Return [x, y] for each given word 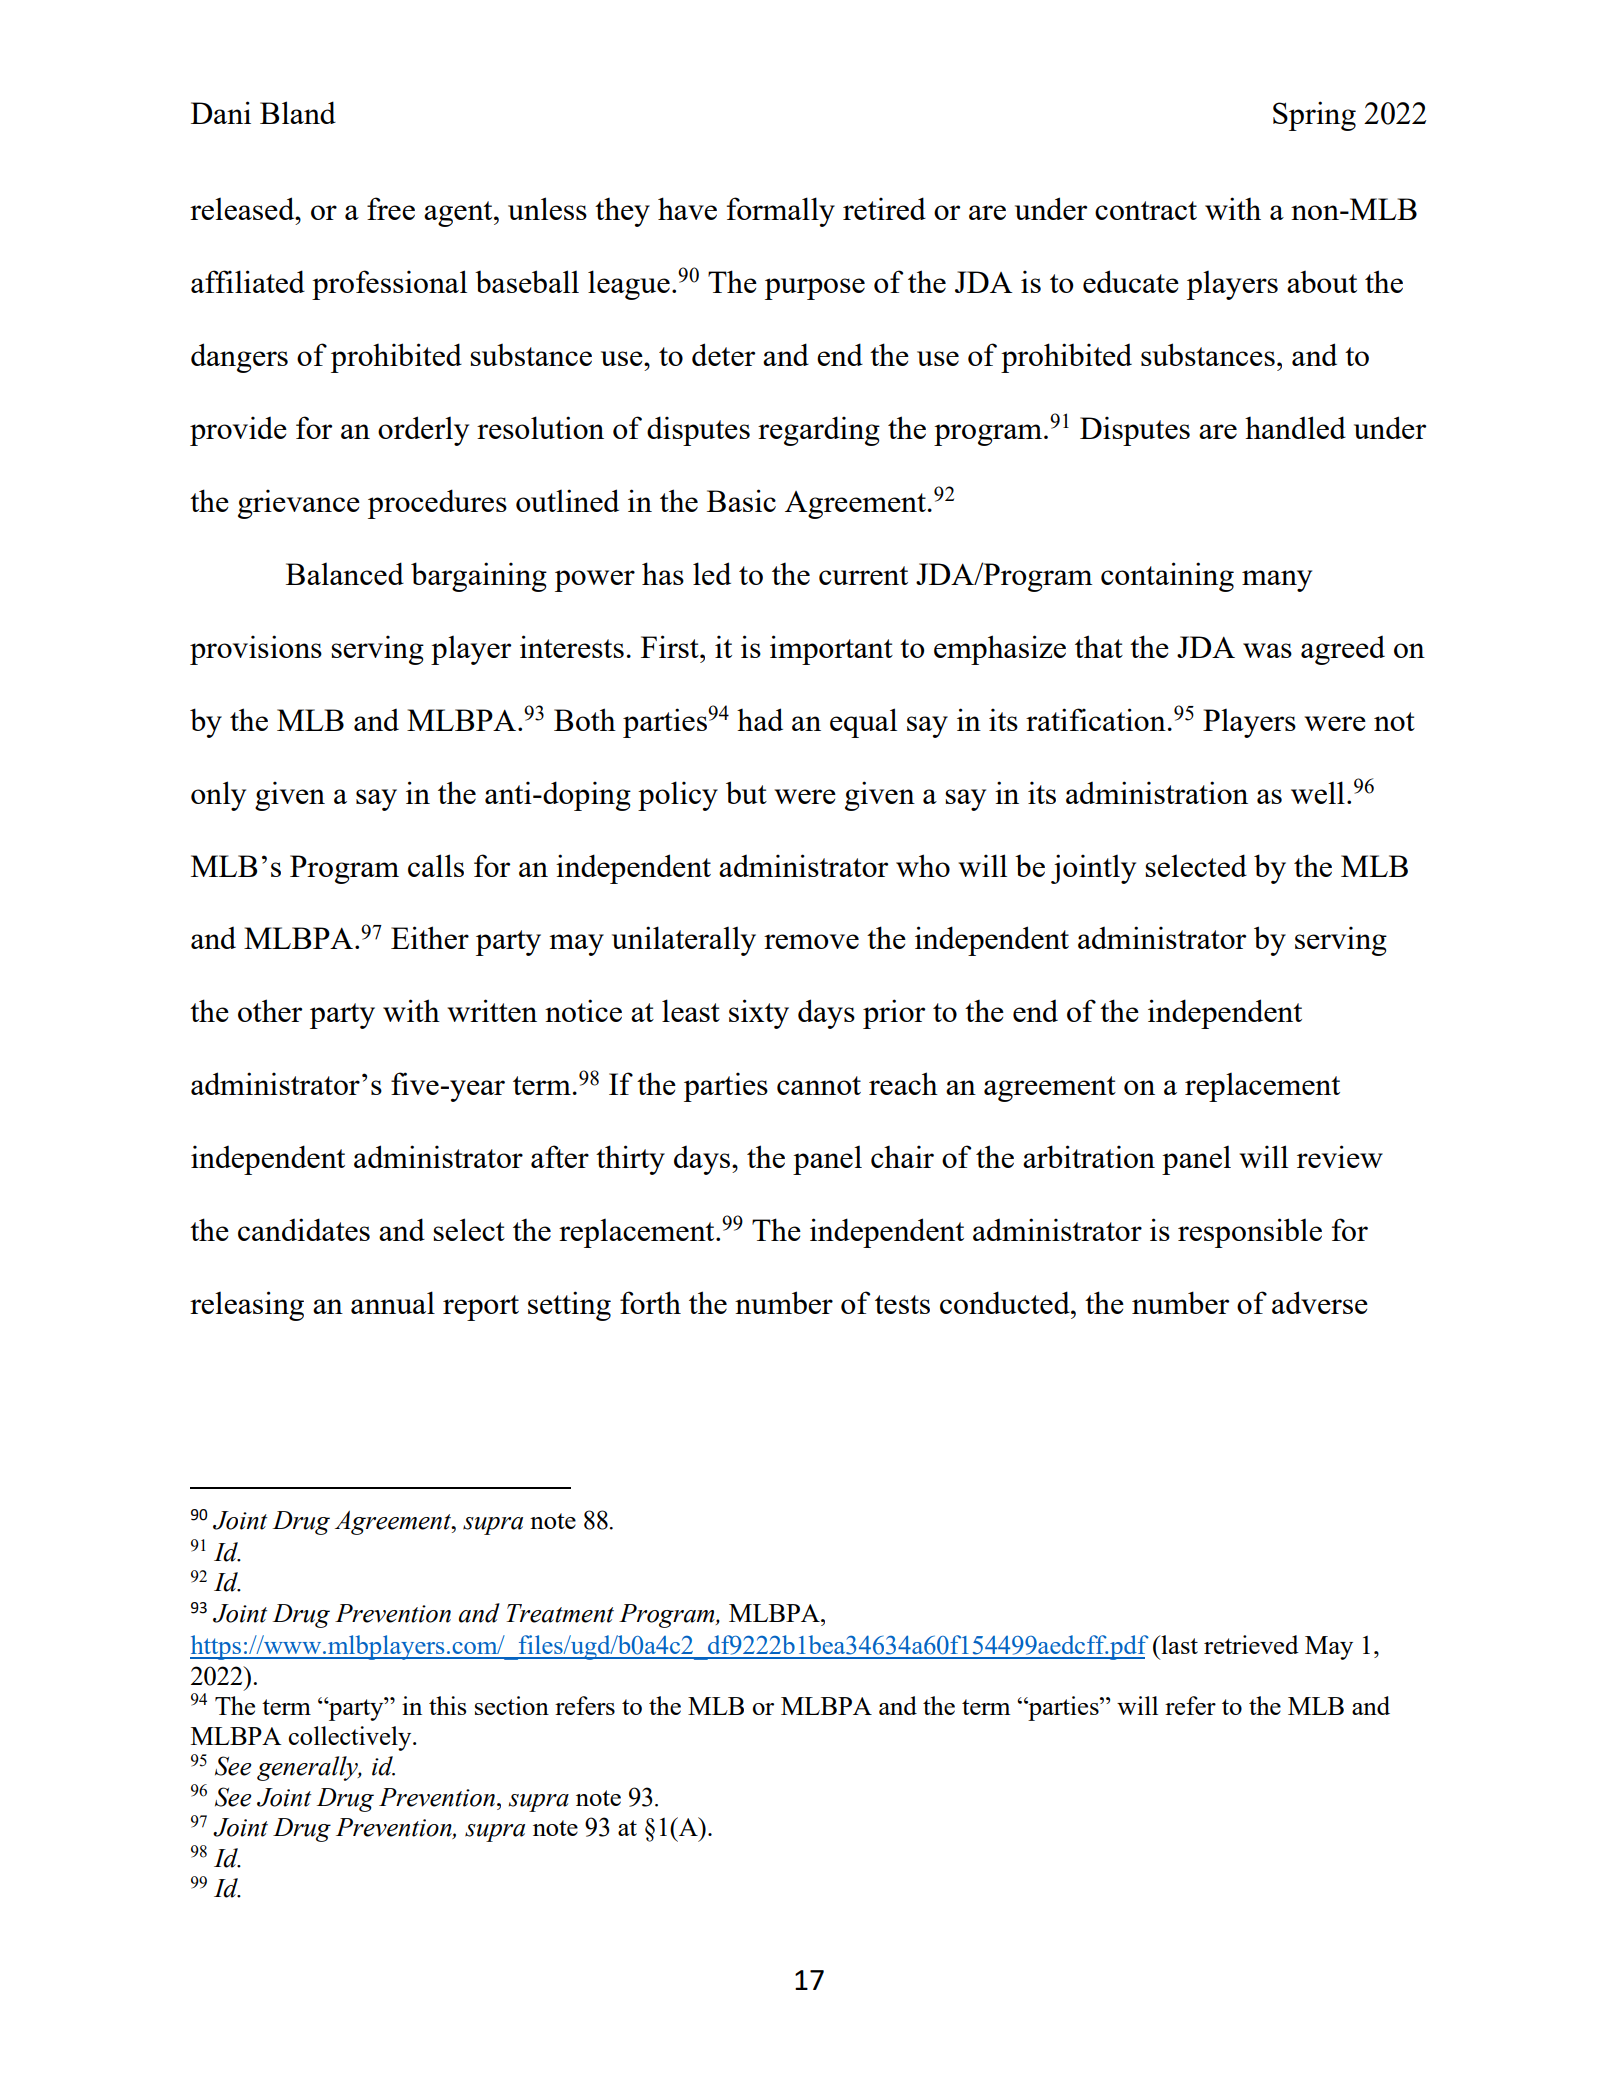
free [391, 208]
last [1178, 1644]
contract [1146, 210]
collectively [351, 1738]
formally [781, 212]
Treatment [560, 1613]
